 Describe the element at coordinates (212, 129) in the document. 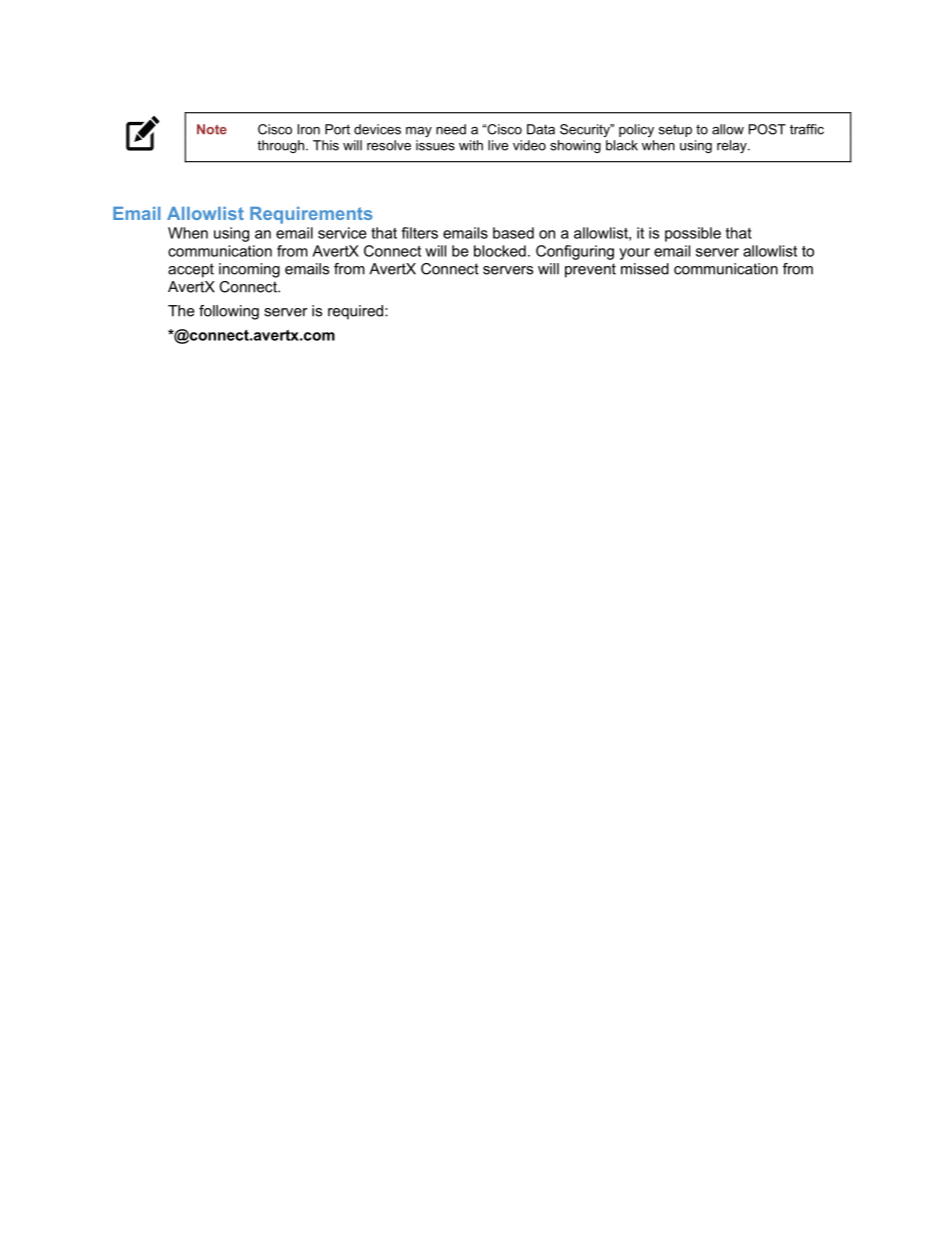

I see `Note` at that location.
